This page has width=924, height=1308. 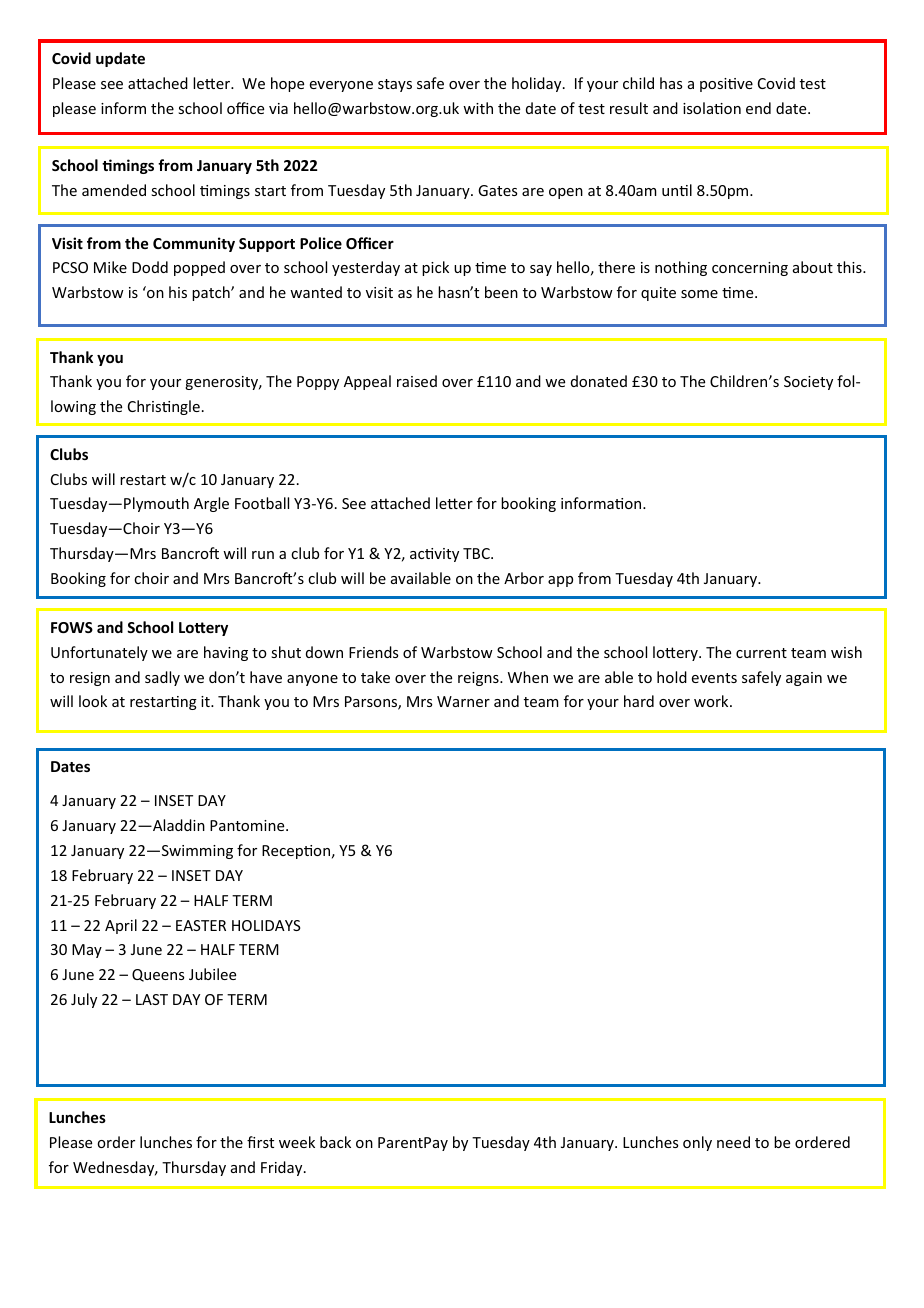 What do you see at coordinates (712, 108) in the page?
I see `isolation` at bounding box center [712, 108].
